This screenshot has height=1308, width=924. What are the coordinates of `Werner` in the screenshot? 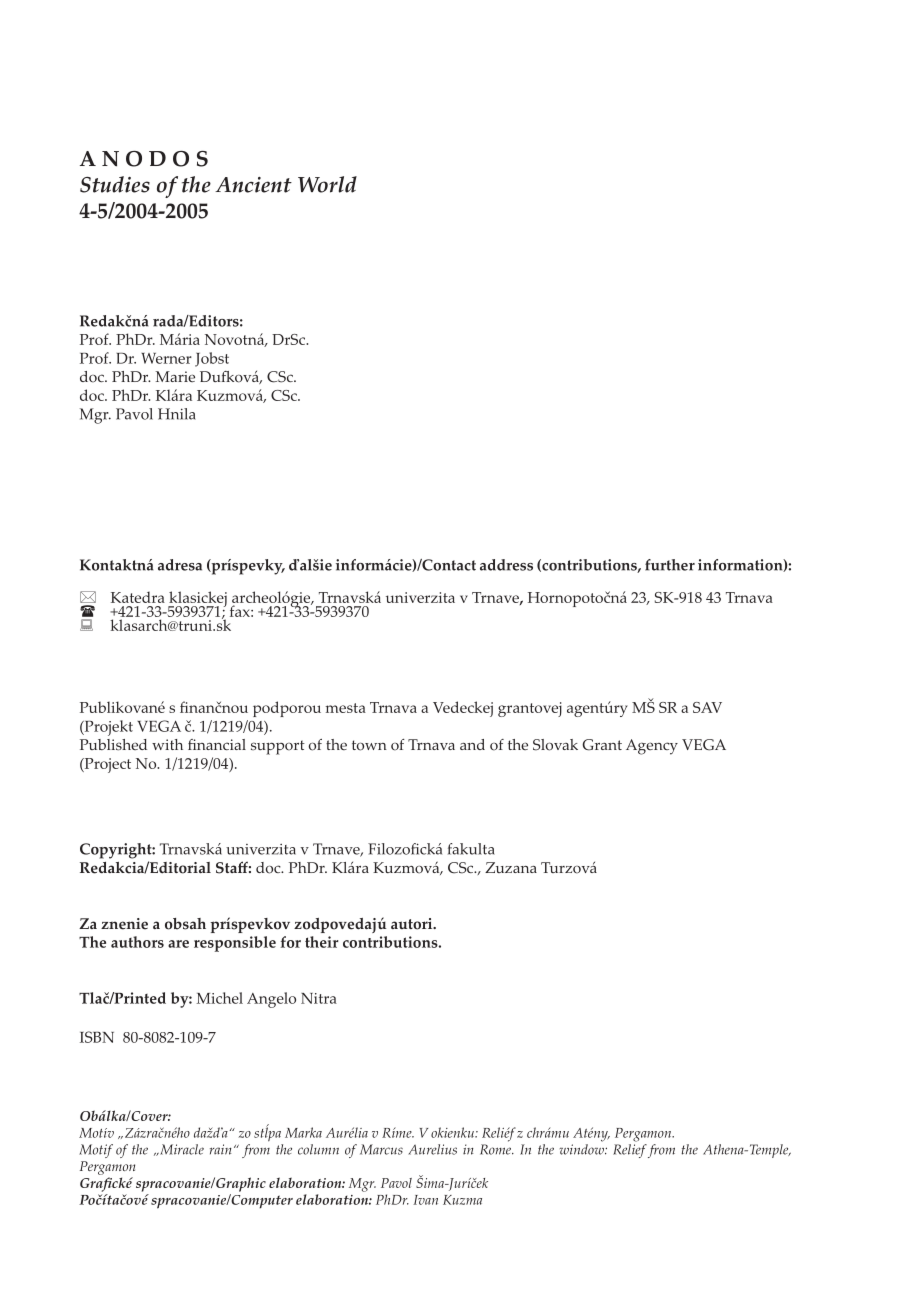 It's located at (166, 358).
